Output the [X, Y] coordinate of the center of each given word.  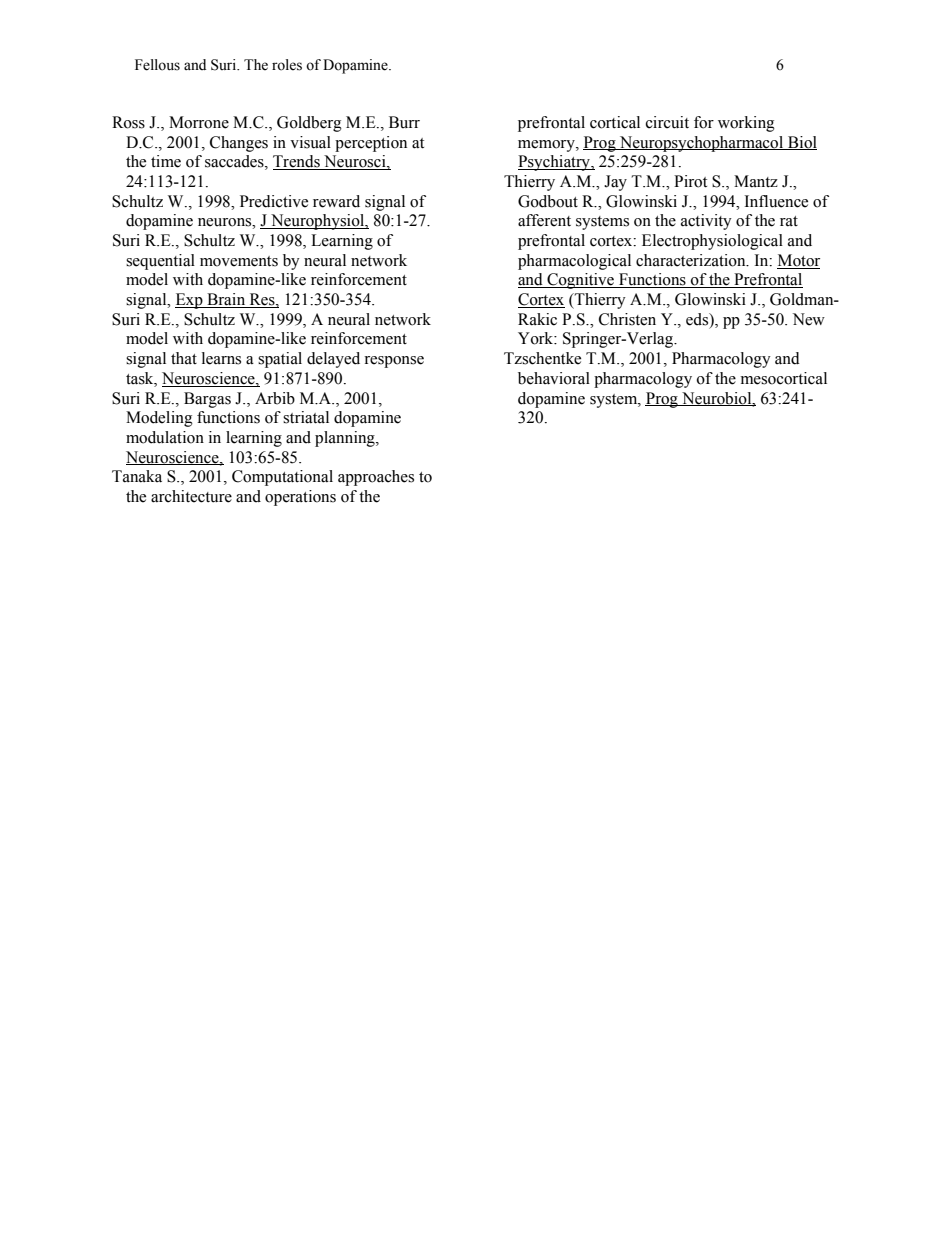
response [394, 362]
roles [287, 65]
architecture [191, 496]
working [746, 124]
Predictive [274, 201]
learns [221, 358]
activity [706, 222]
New [809, 319]
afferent [544, 220]
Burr [404, 122]
